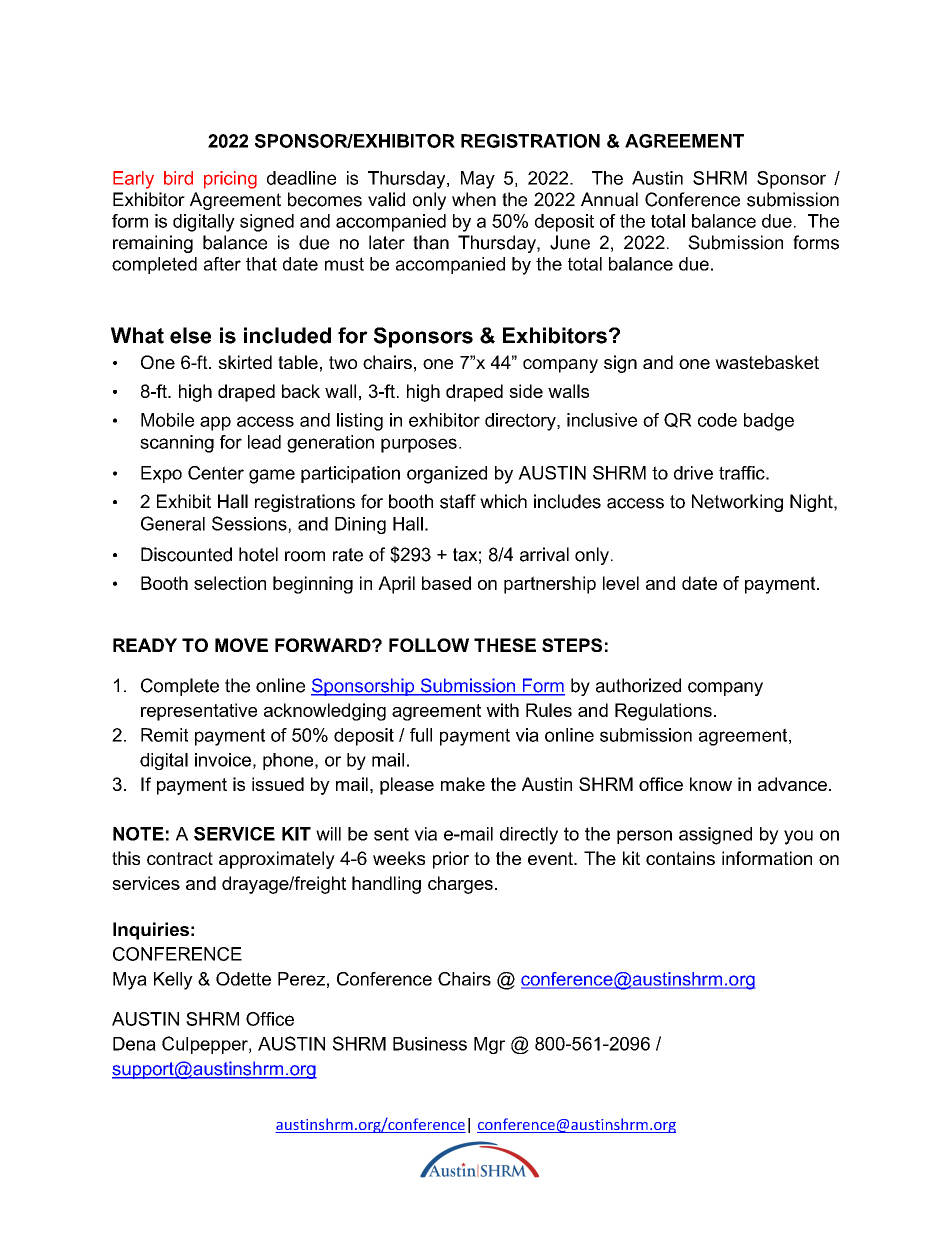 This document has height=1233, width=952. Describe the element at coordinates (447, 475) in the document. I see `organized` at that location.
